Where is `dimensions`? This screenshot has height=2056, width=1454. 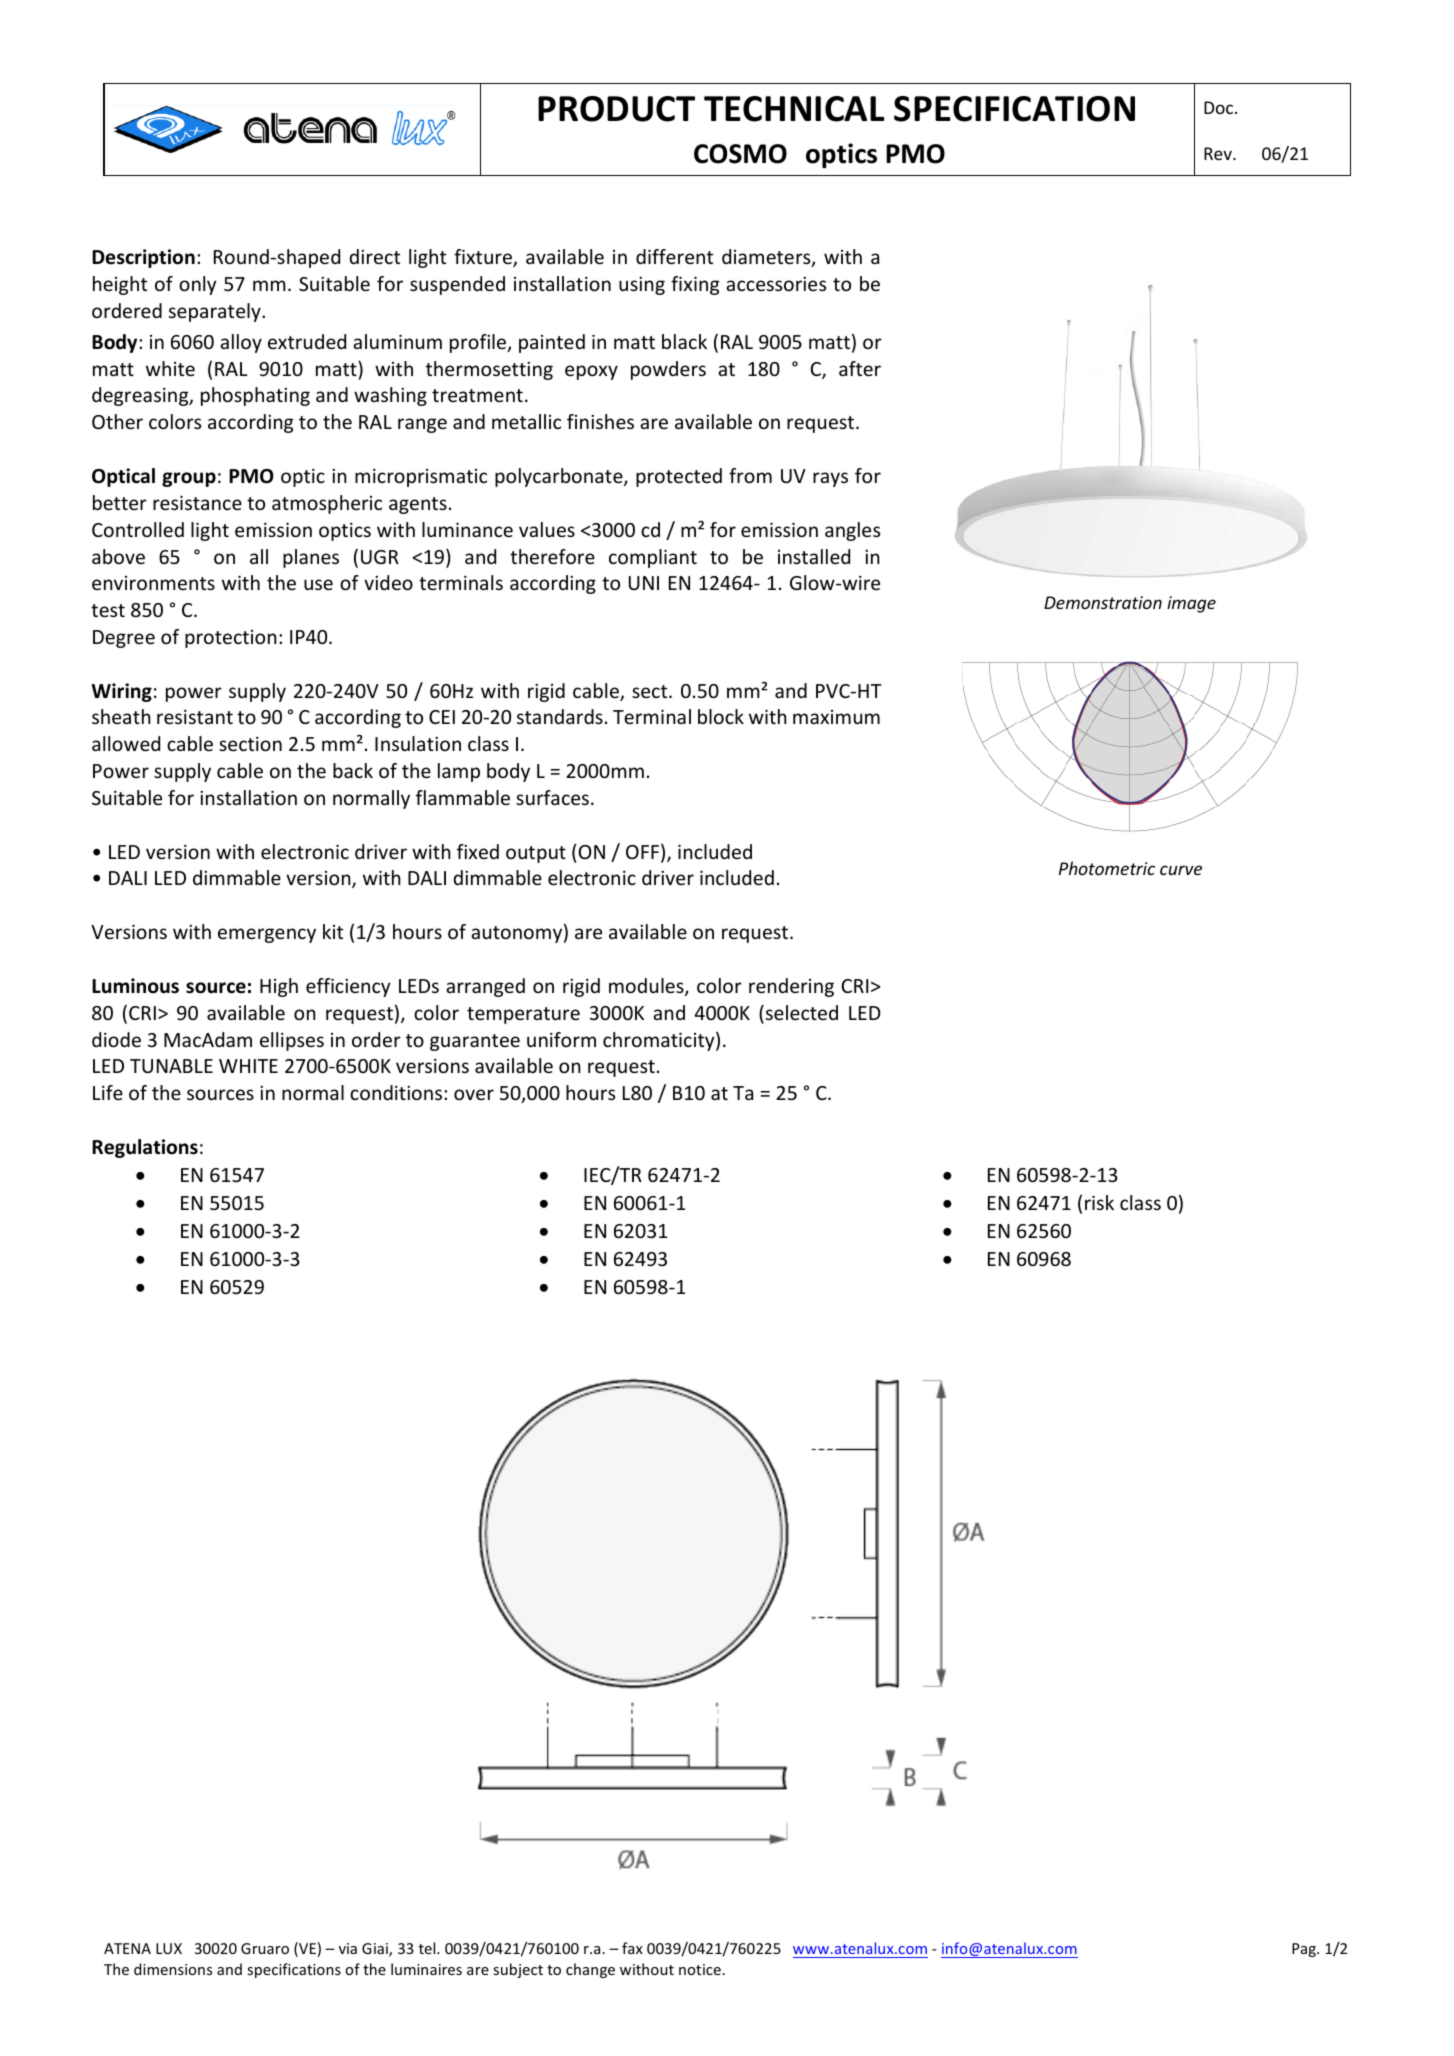 dimensions is located at coordinates (173, 1969).
